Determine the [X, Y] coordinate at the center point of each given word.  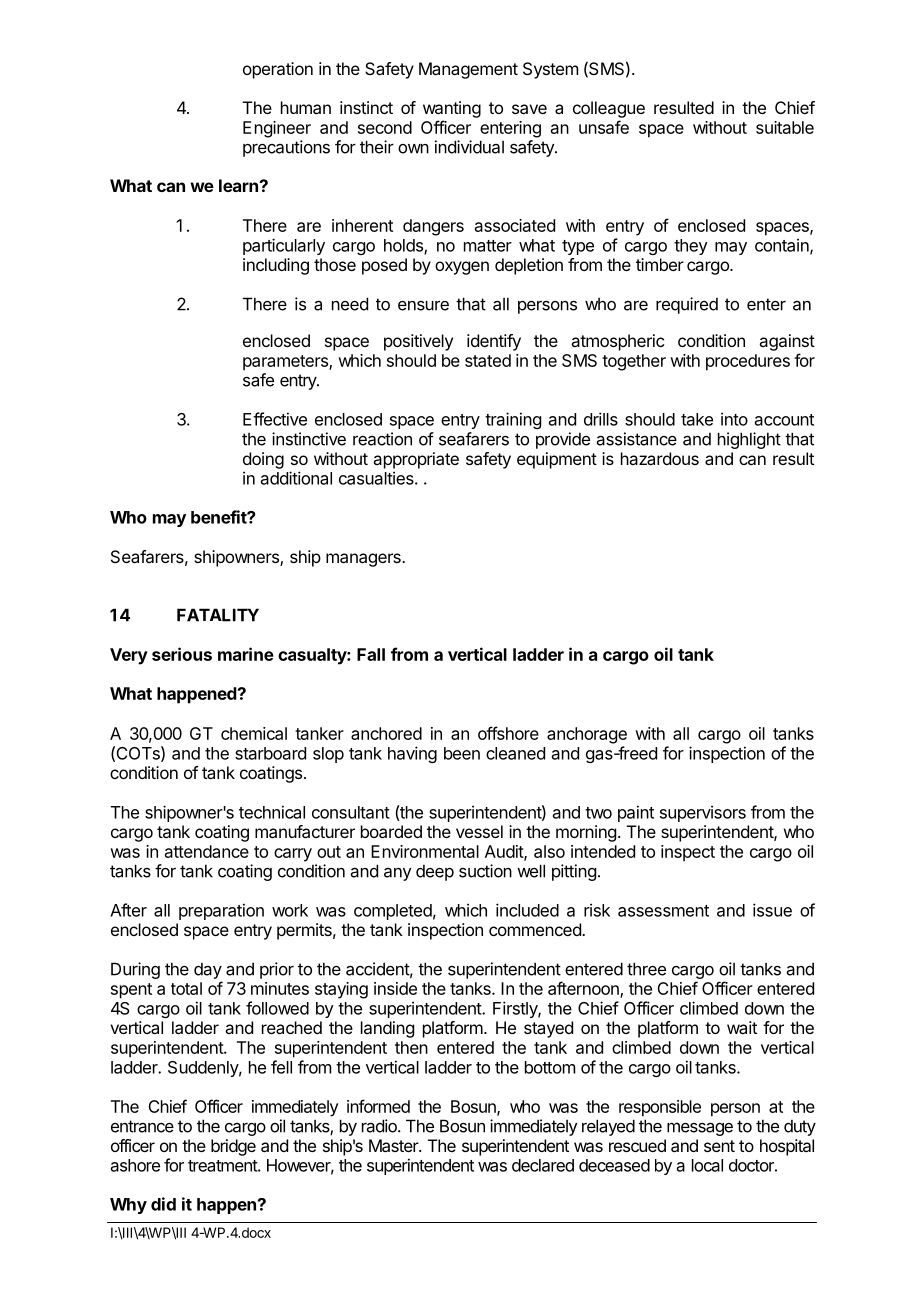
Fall [371, 654]
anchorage [587, 735]
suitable [785, 127]
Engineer [277, 129]
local [707, 1165]
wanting [452, 109]
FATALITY [218, 615]
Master [394, 1145]
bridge [233, 1147]
